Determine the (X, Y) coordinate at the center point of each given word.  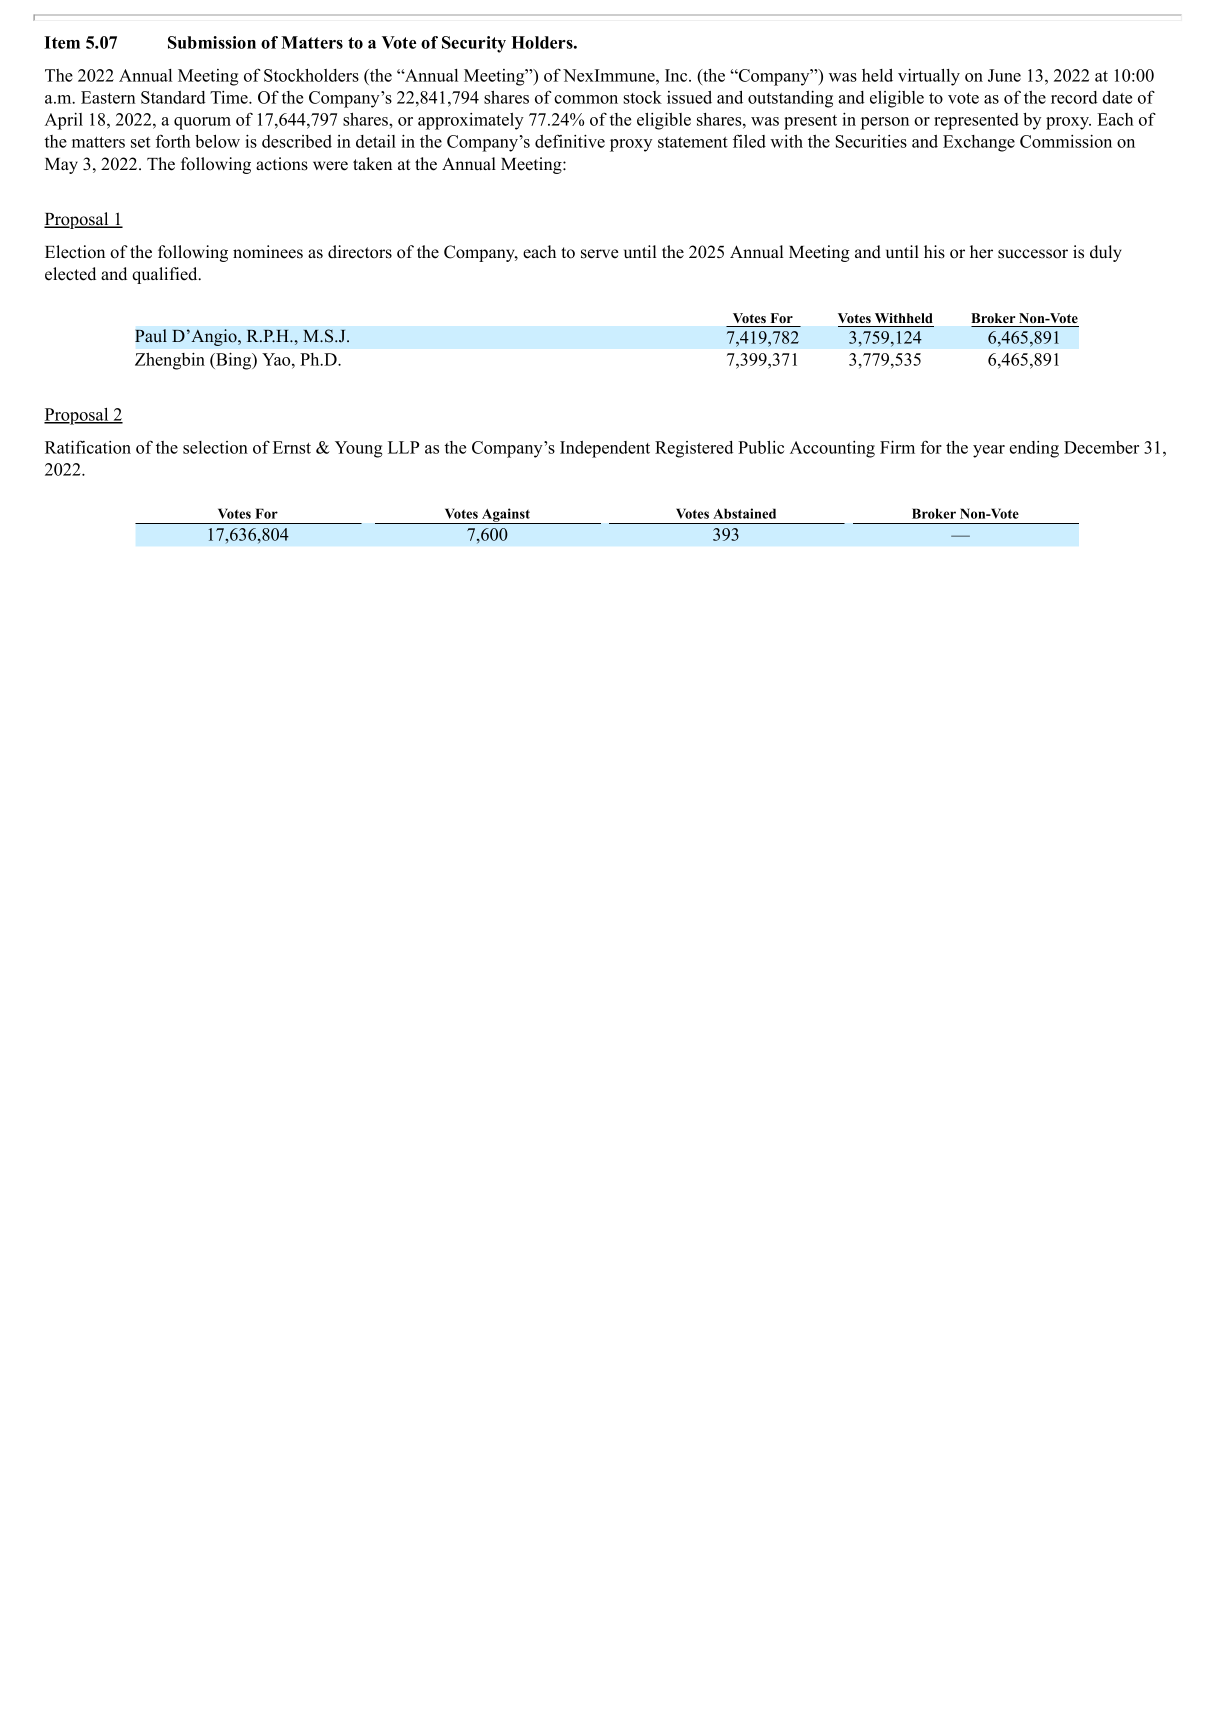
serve (600, 254)
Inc (677, 75)
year (989, 451)
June (1004, 75)
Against (506, 516)
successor (1033, 254)
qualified (166, 275)
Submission (212, 42)
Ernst (292, 447)
